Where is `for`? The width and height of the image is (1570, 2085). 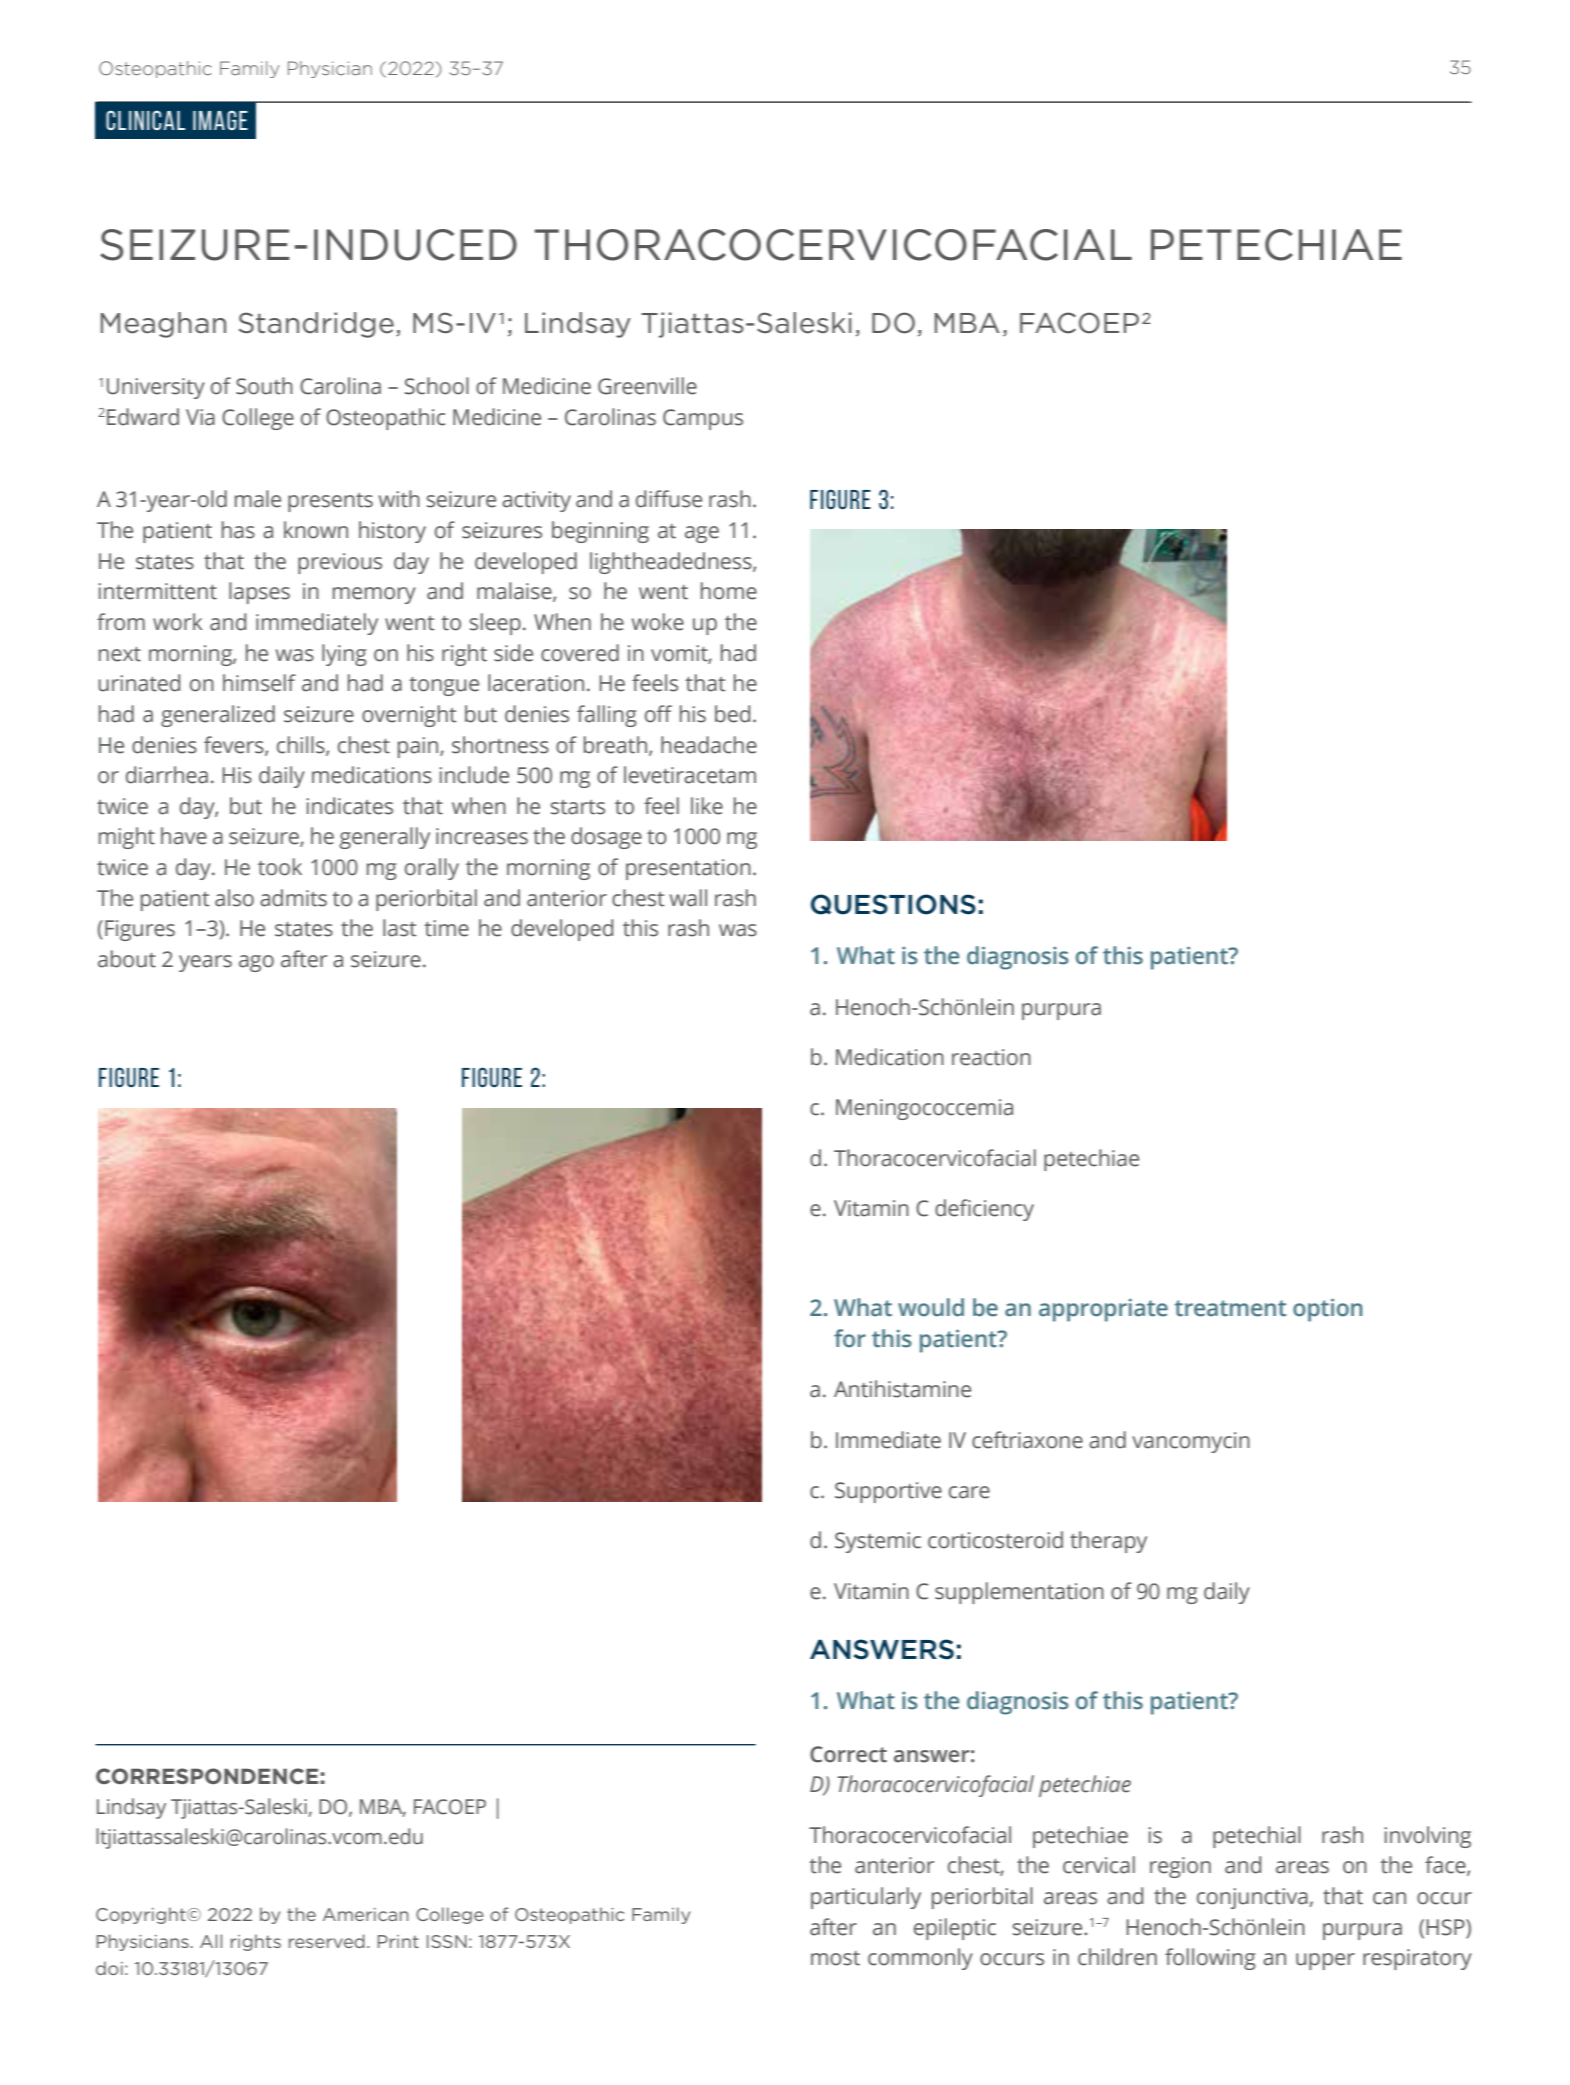 for is located at coordinates (850, 1338).
